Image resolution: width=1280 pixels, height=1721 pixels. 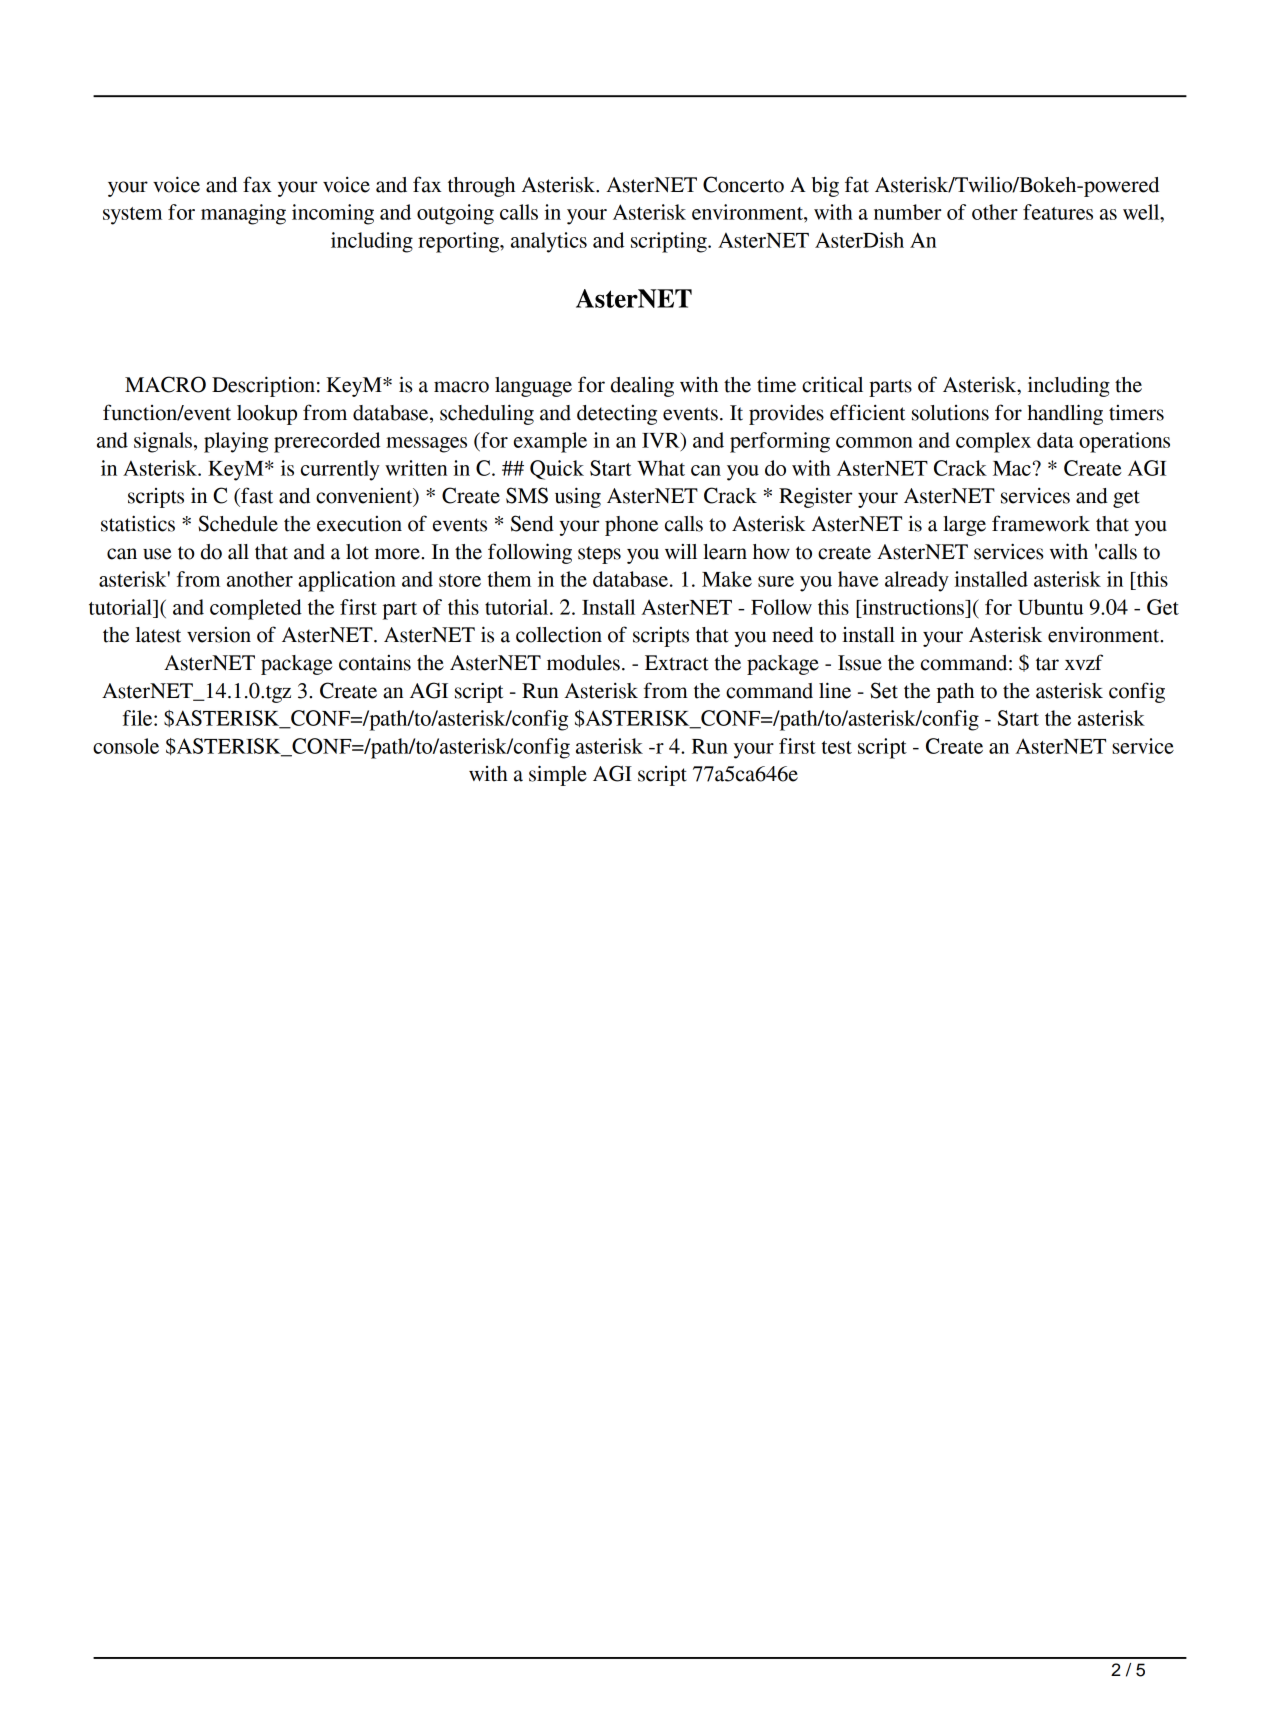 I want to click on Concerto, so click(x=743, y=184).
